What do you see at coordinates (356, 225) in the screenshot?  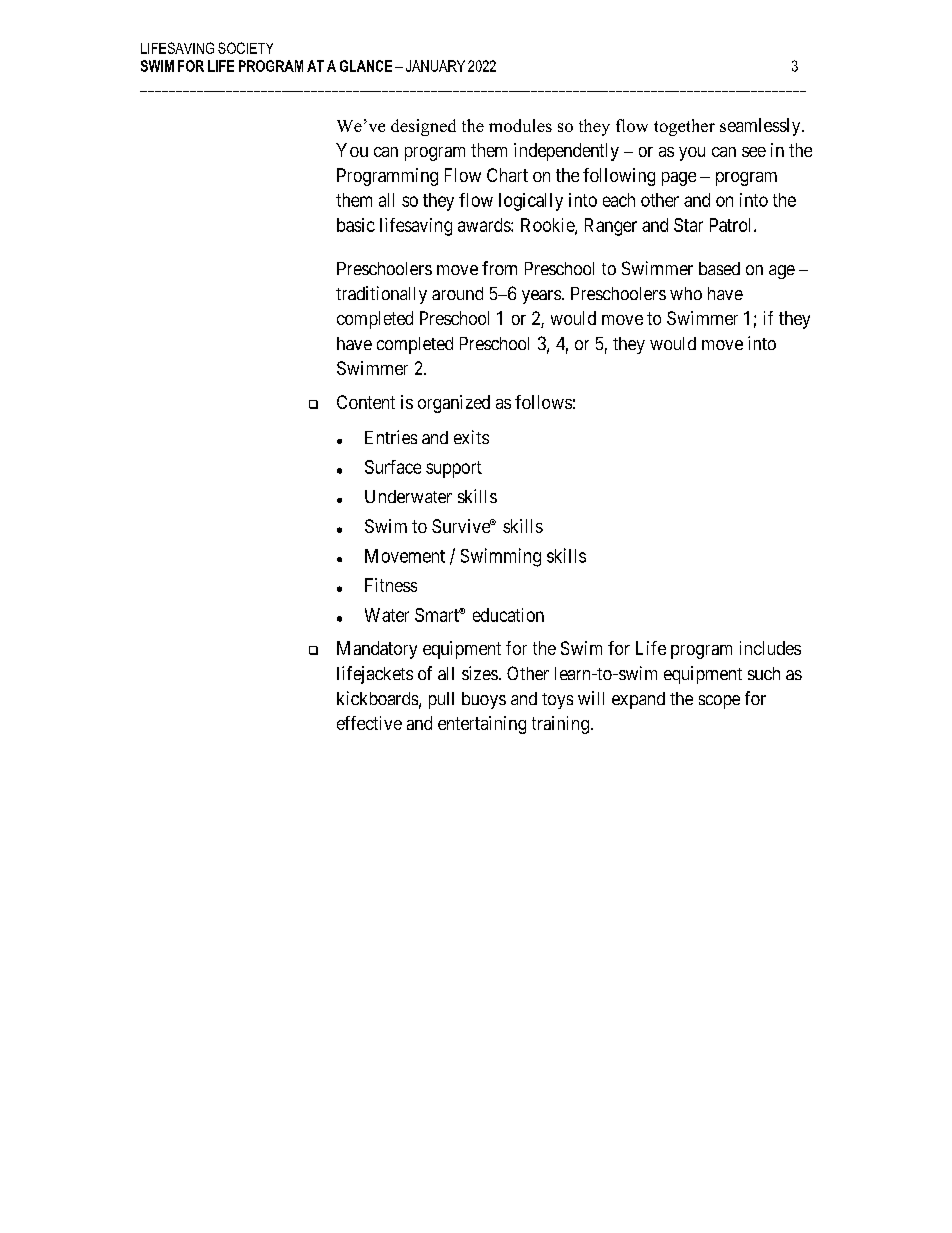 I see `basic` at bounding box center [356, 225].
